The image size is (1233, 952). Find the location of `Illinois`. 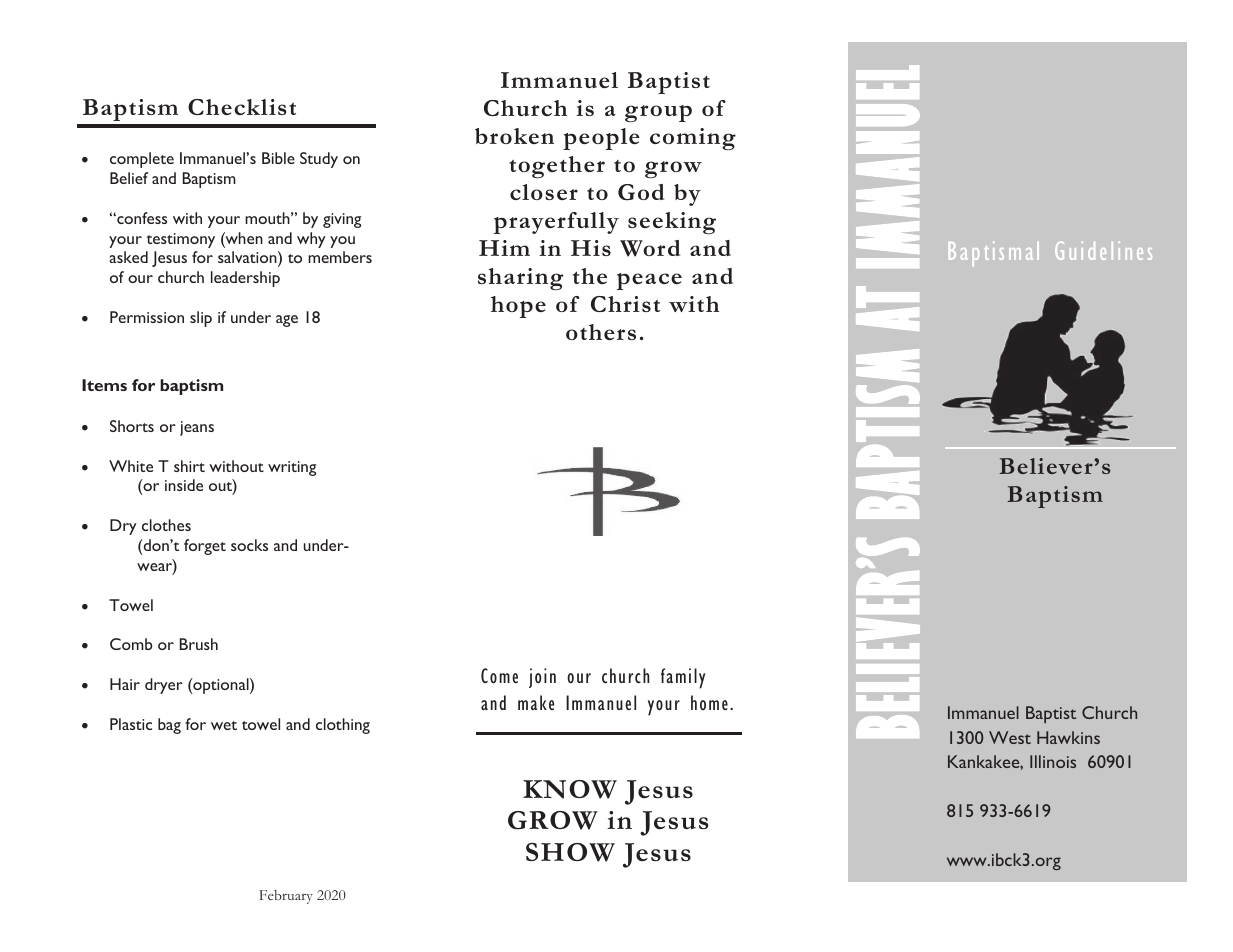

Illinois is located at coordinates (1053, 761).
